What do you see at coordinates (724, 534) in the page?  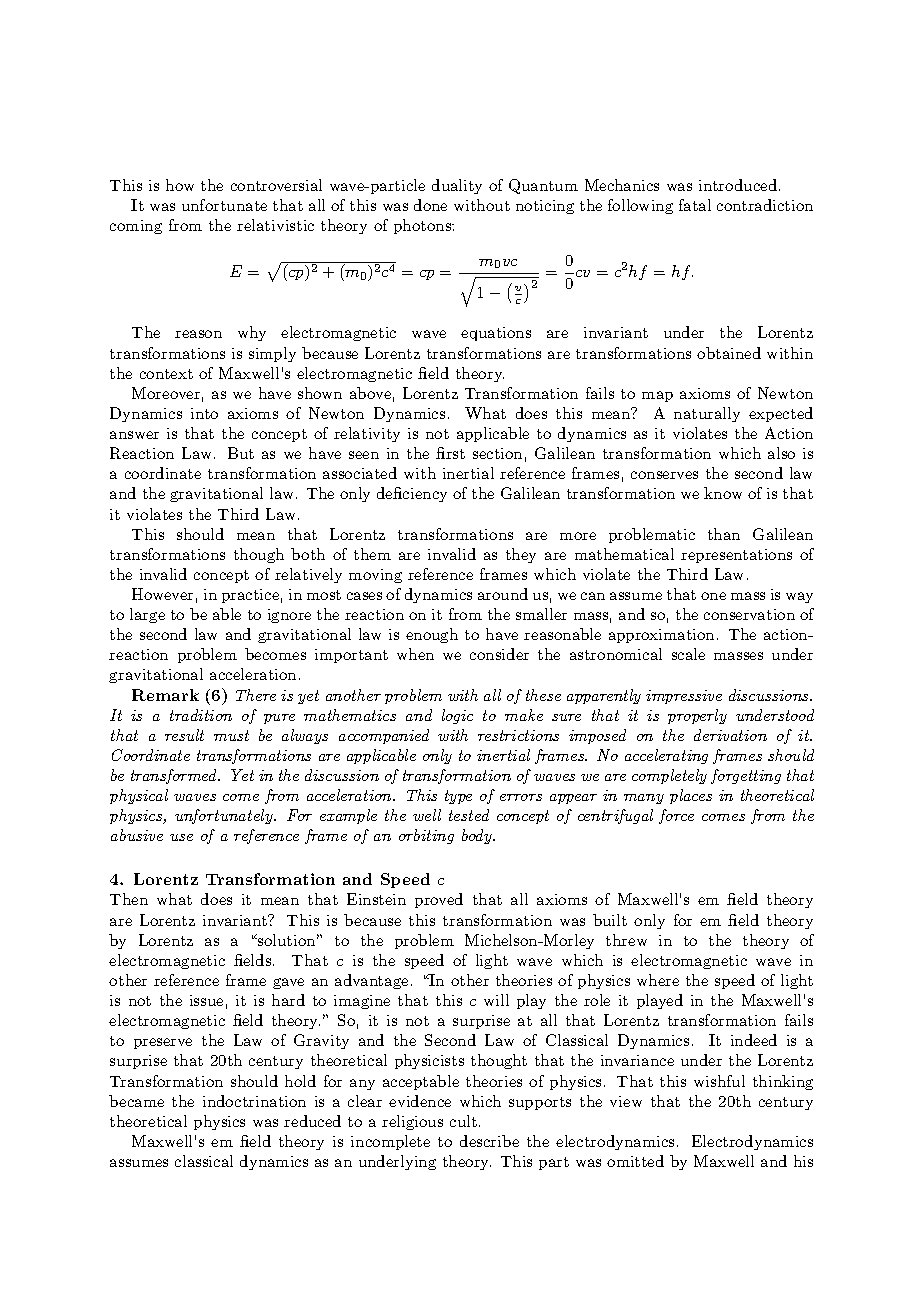 I see `than` at bounding box center [724, 534].
